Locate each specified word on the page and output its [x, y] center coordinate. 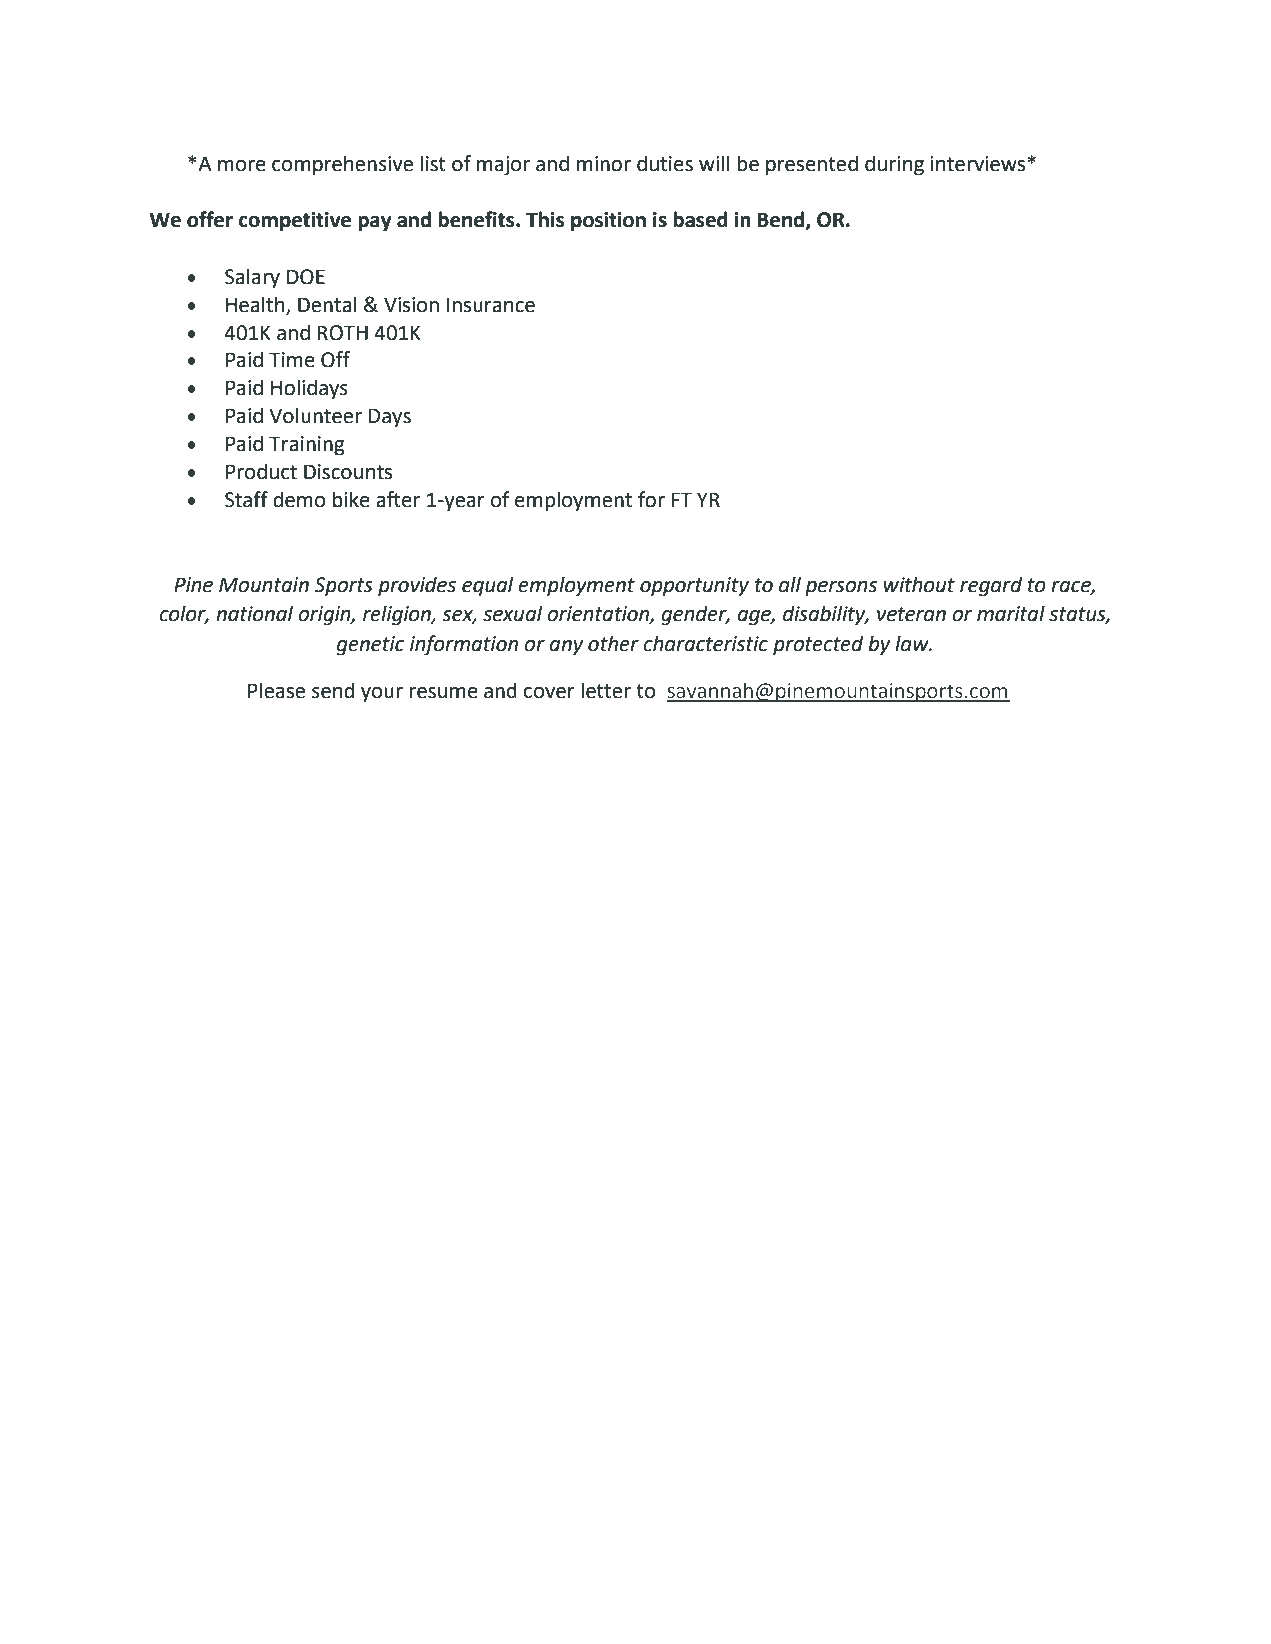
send [333, 690]
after [398, 499]
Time [292, 360]
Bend [782, 220]
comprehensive [342, 165]
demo [299, 499]
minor [604, 164]
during [894, 165]
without [919, 584]
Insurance [491, 305]
